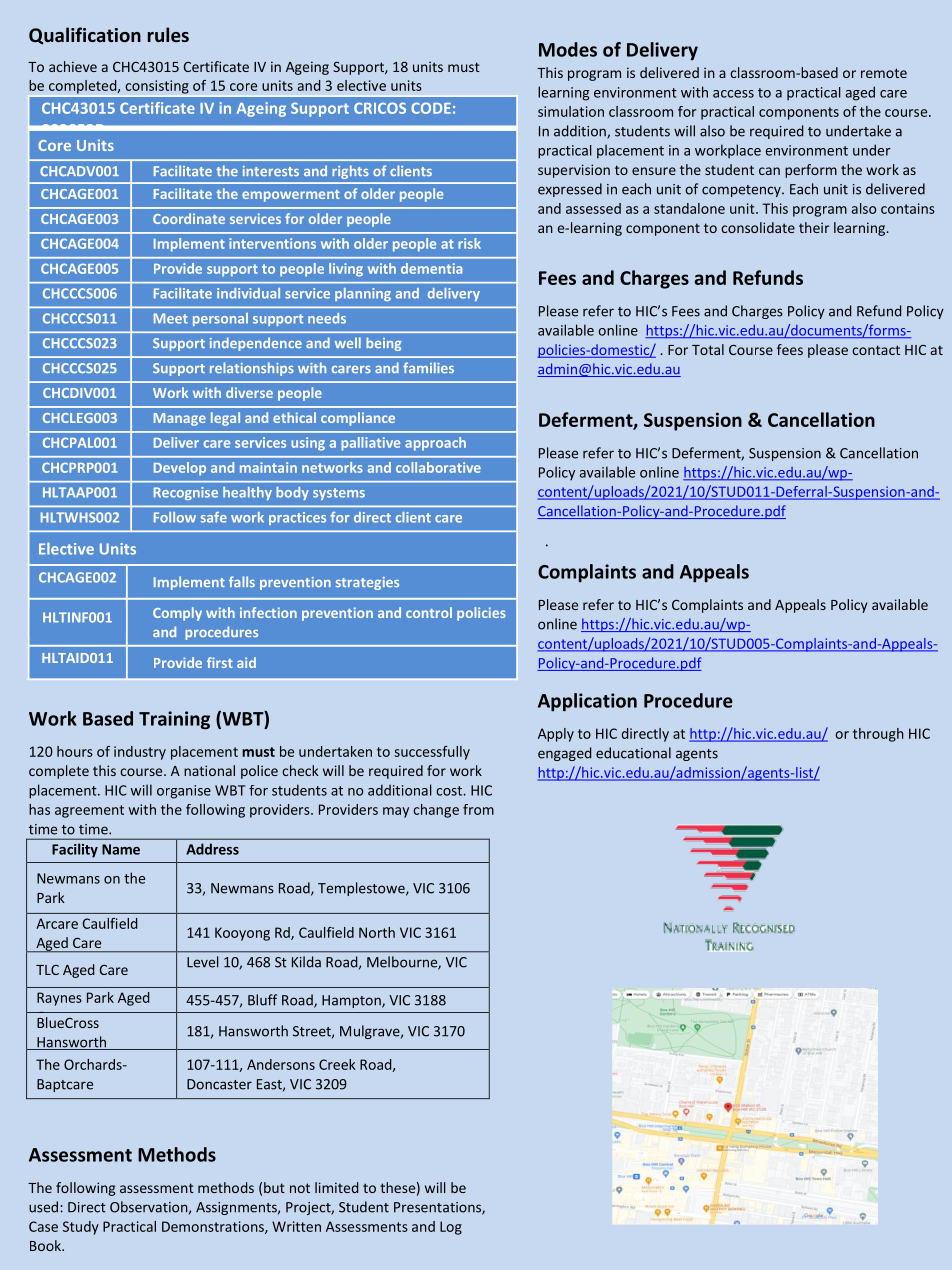 This page has width=952, height=1270. Describe the element at coordinates (876, 350) in the page. I see `contact` at that location.
